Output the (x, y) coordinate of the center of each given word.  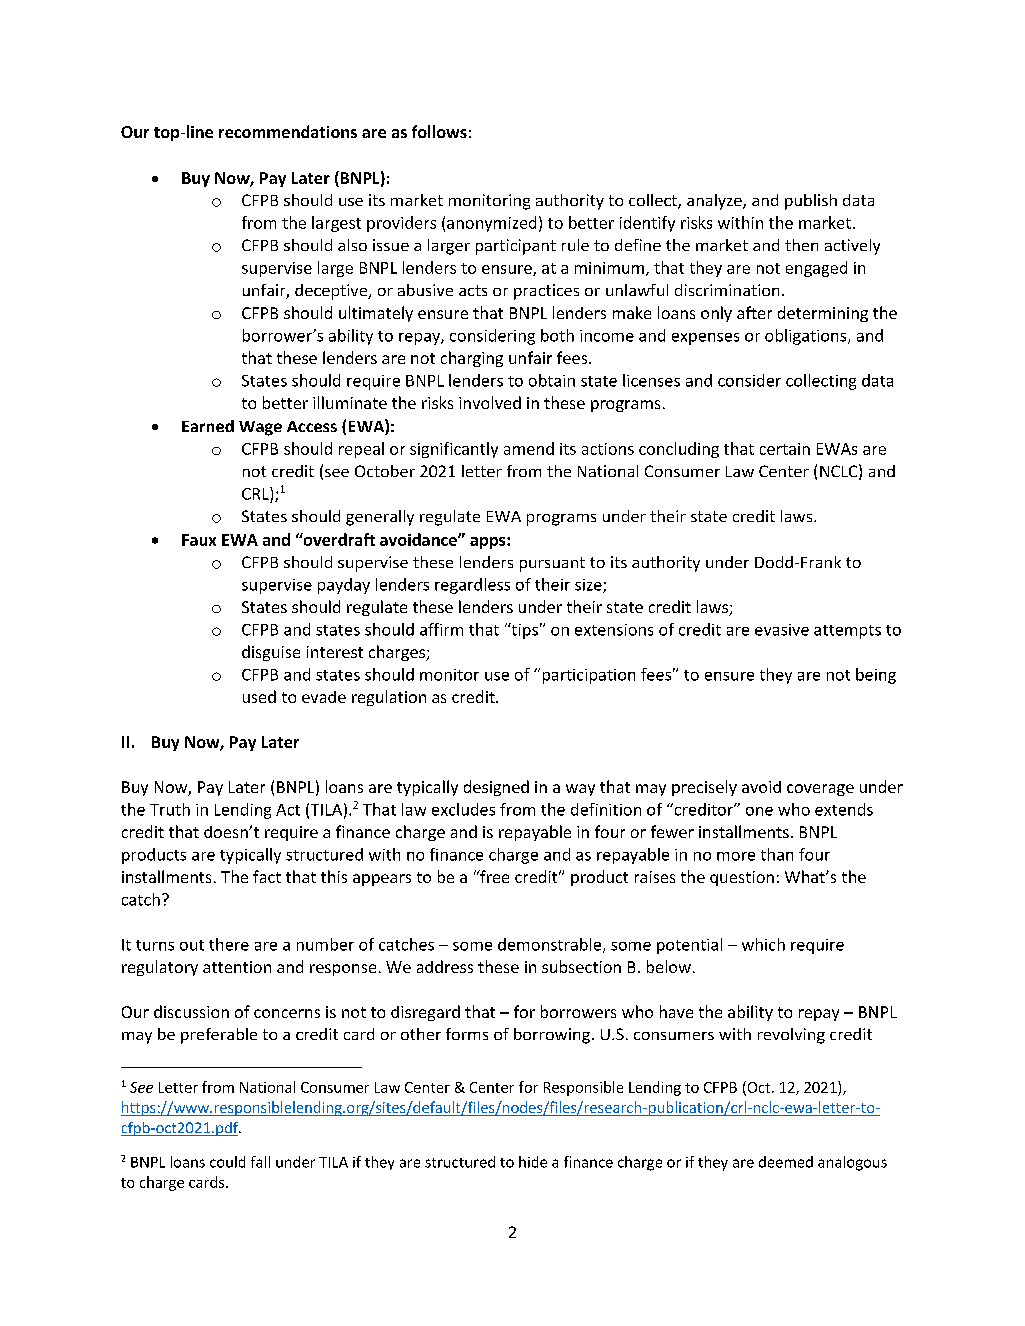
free (493, 876)
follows (439, 131)
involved (490, 402)
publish (811, 202)
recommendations (288, 131)
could (227, 1162)
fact (267, 876)
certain (785, 449)
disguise (271, 653)
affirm (441, 629)
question (742, 878)
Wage (260, 428)
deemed (786, 1162)
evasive (782, 630)
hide (533, 1162)
